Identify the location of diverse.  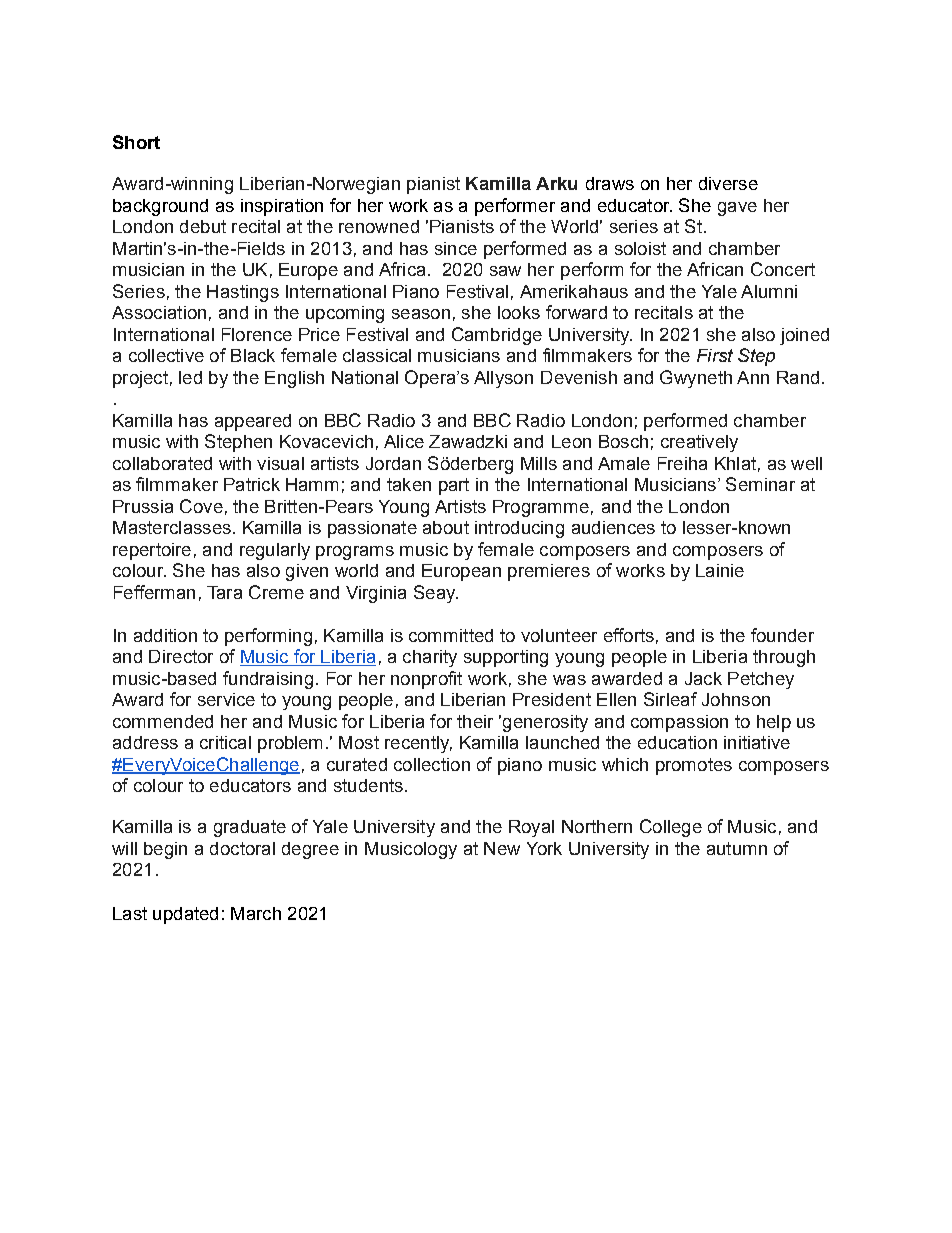
(728, 183).
